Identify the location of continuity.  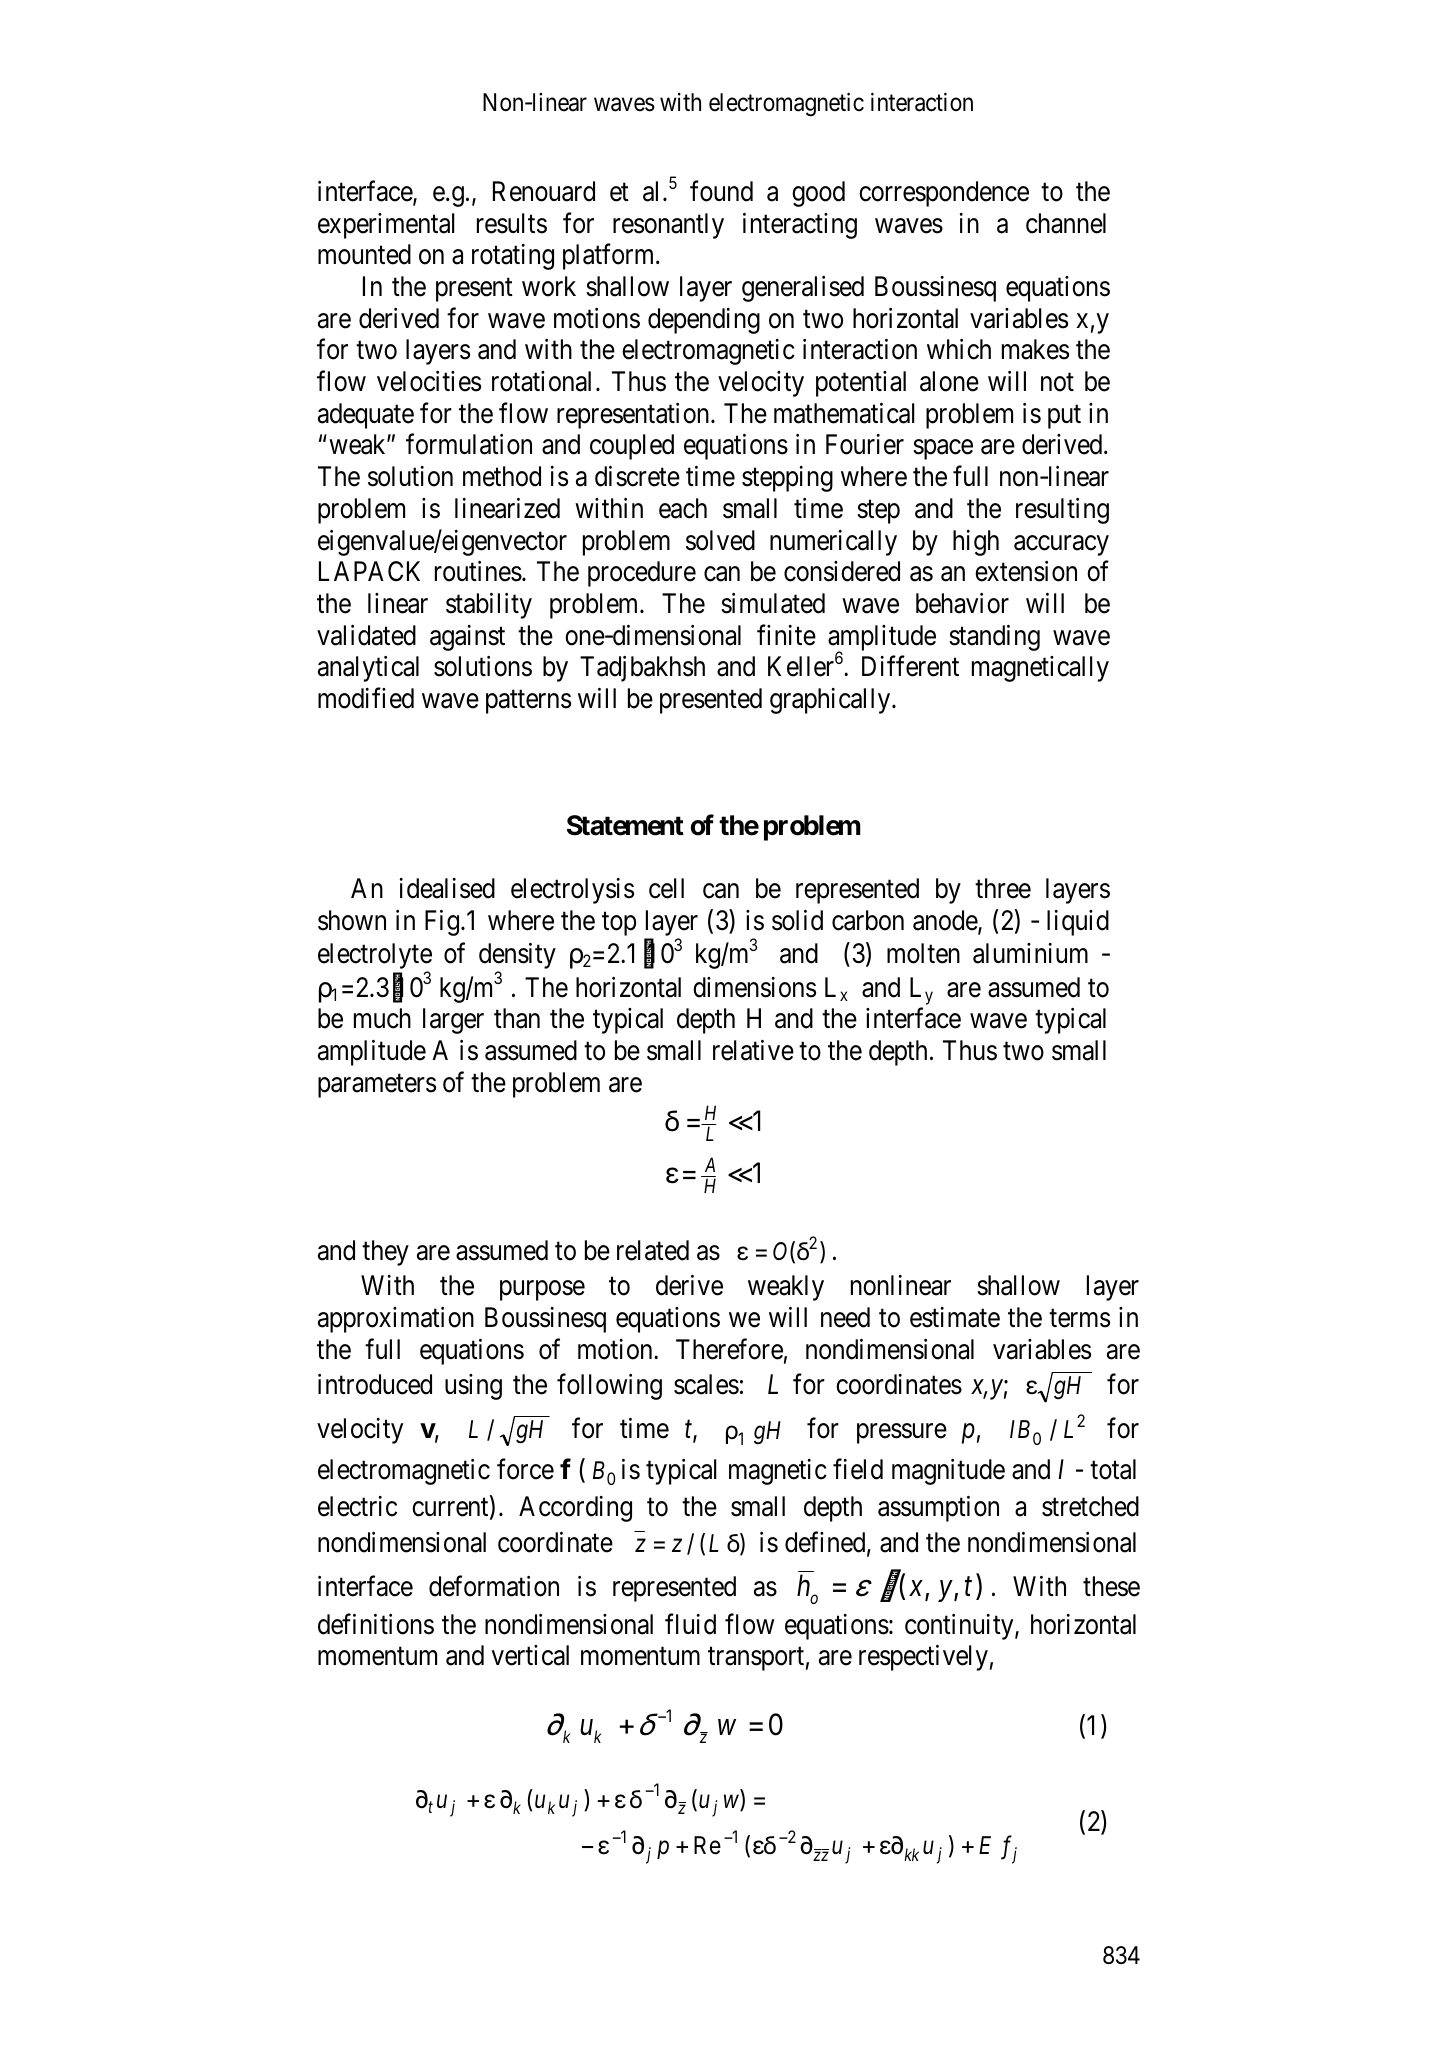
(960, 1627).
